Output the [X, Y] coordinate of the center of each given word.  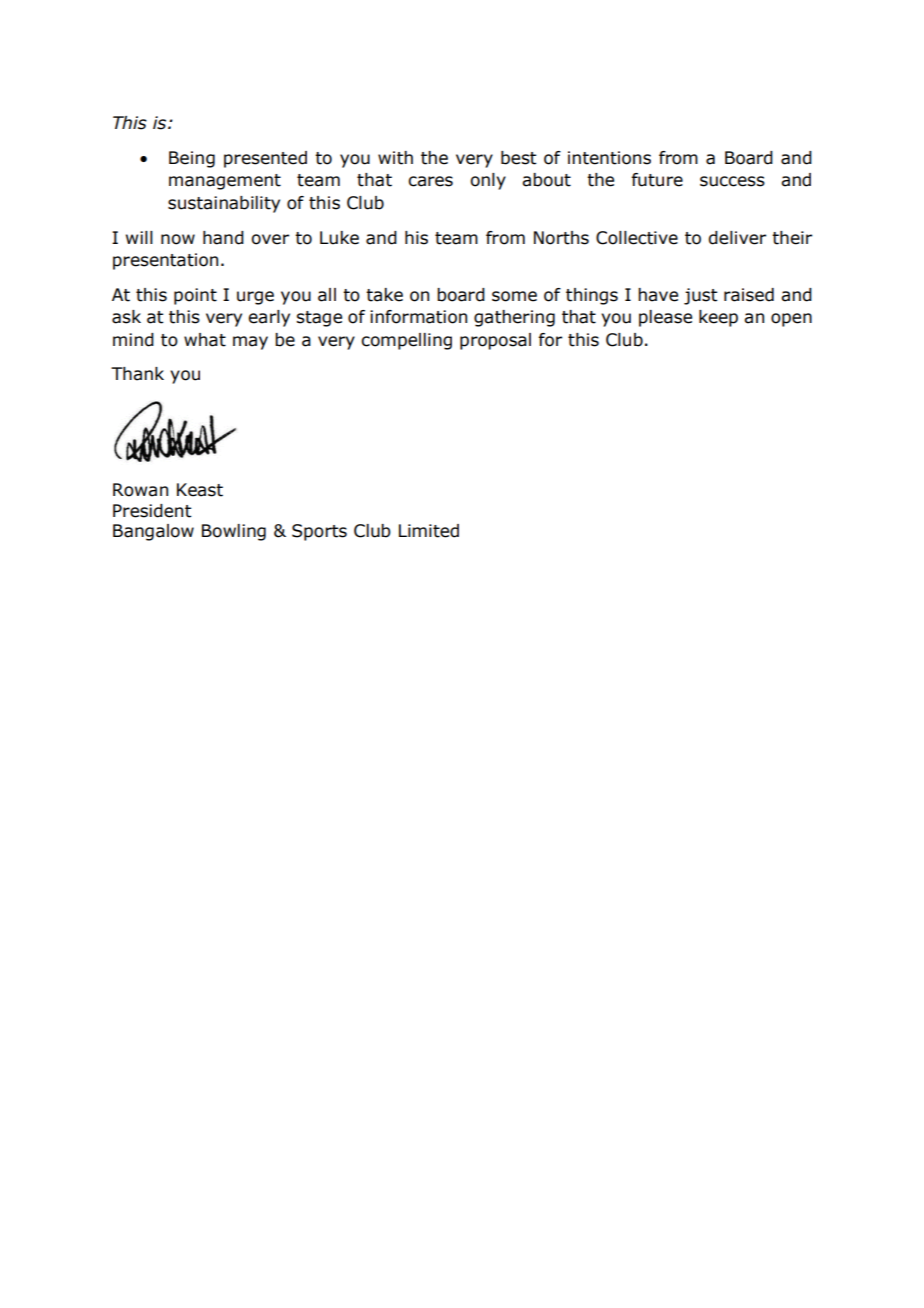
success [732, 181]
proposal [495, 341]
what [205, 340]
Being [192, 159]
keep [718, 318]
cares [430, 181]
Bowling [234, 532]
